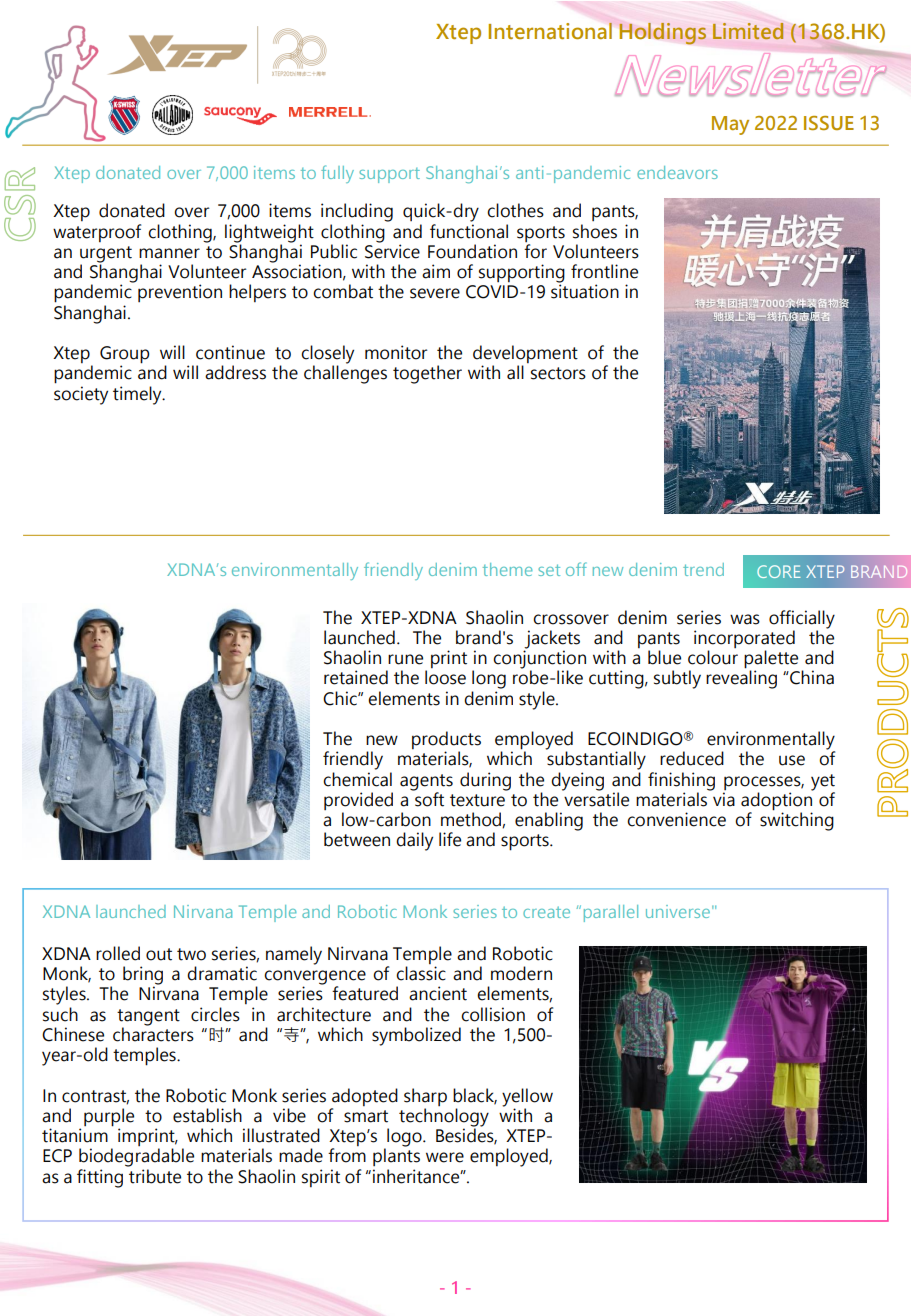 The width and height of the image is (911, 1316). Describe the element at coordinates (797, 820) in the image. I see `switching` at that location.
